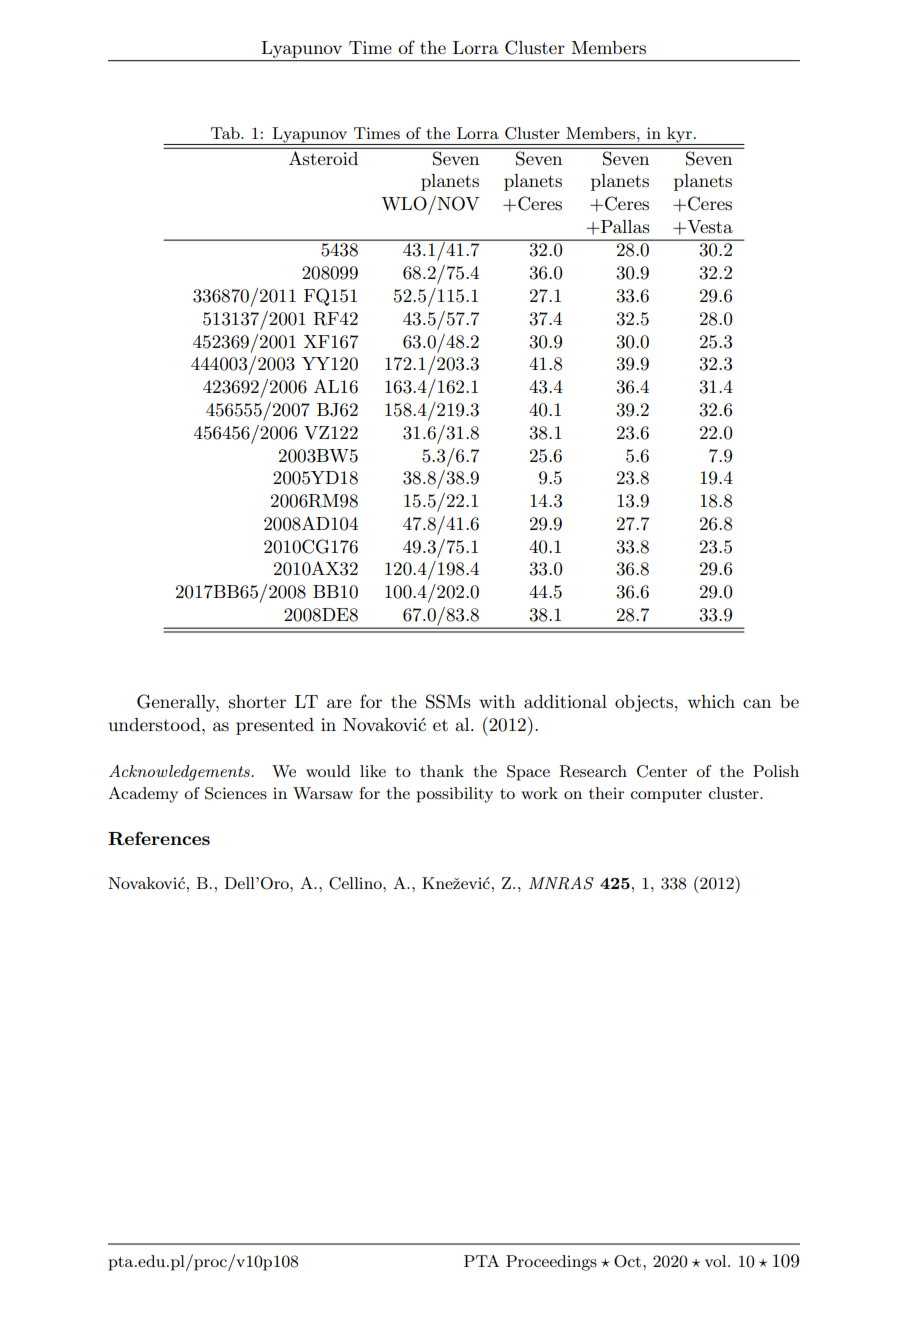 The width and height of the screenshot is (908, 1318). I want to click on vol, so click(717, 1261).
